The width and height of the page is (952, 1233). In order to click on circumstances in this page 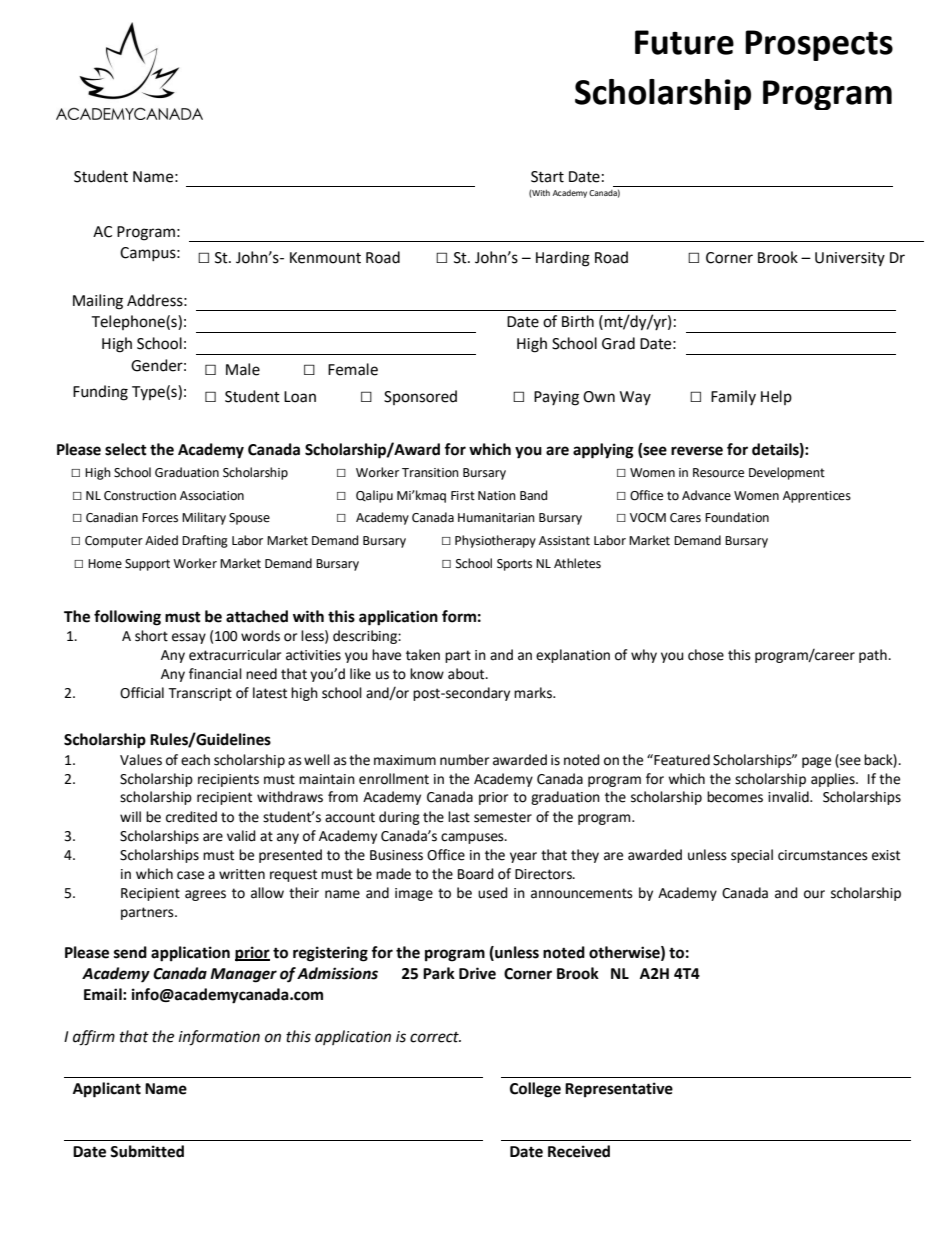, I will do `click(823, 855)`.
